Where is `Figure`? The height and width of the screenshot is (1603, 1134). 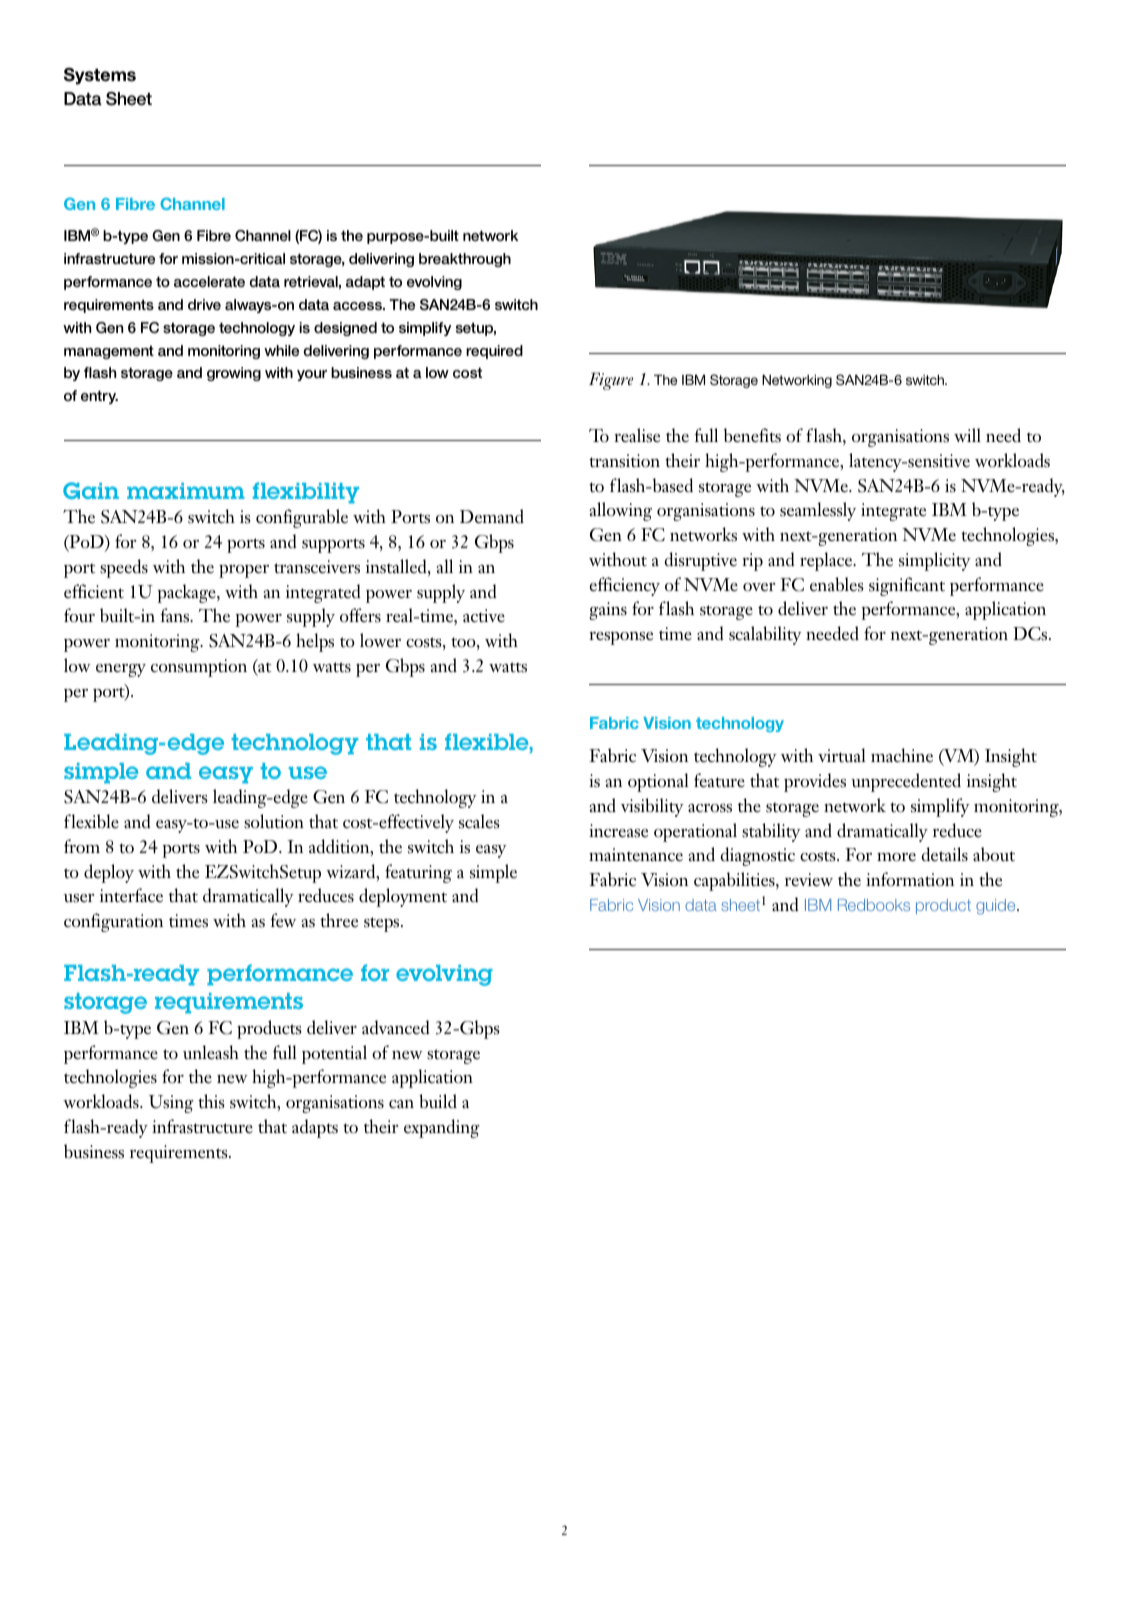 Figure is located at coordinates (611, 381).
